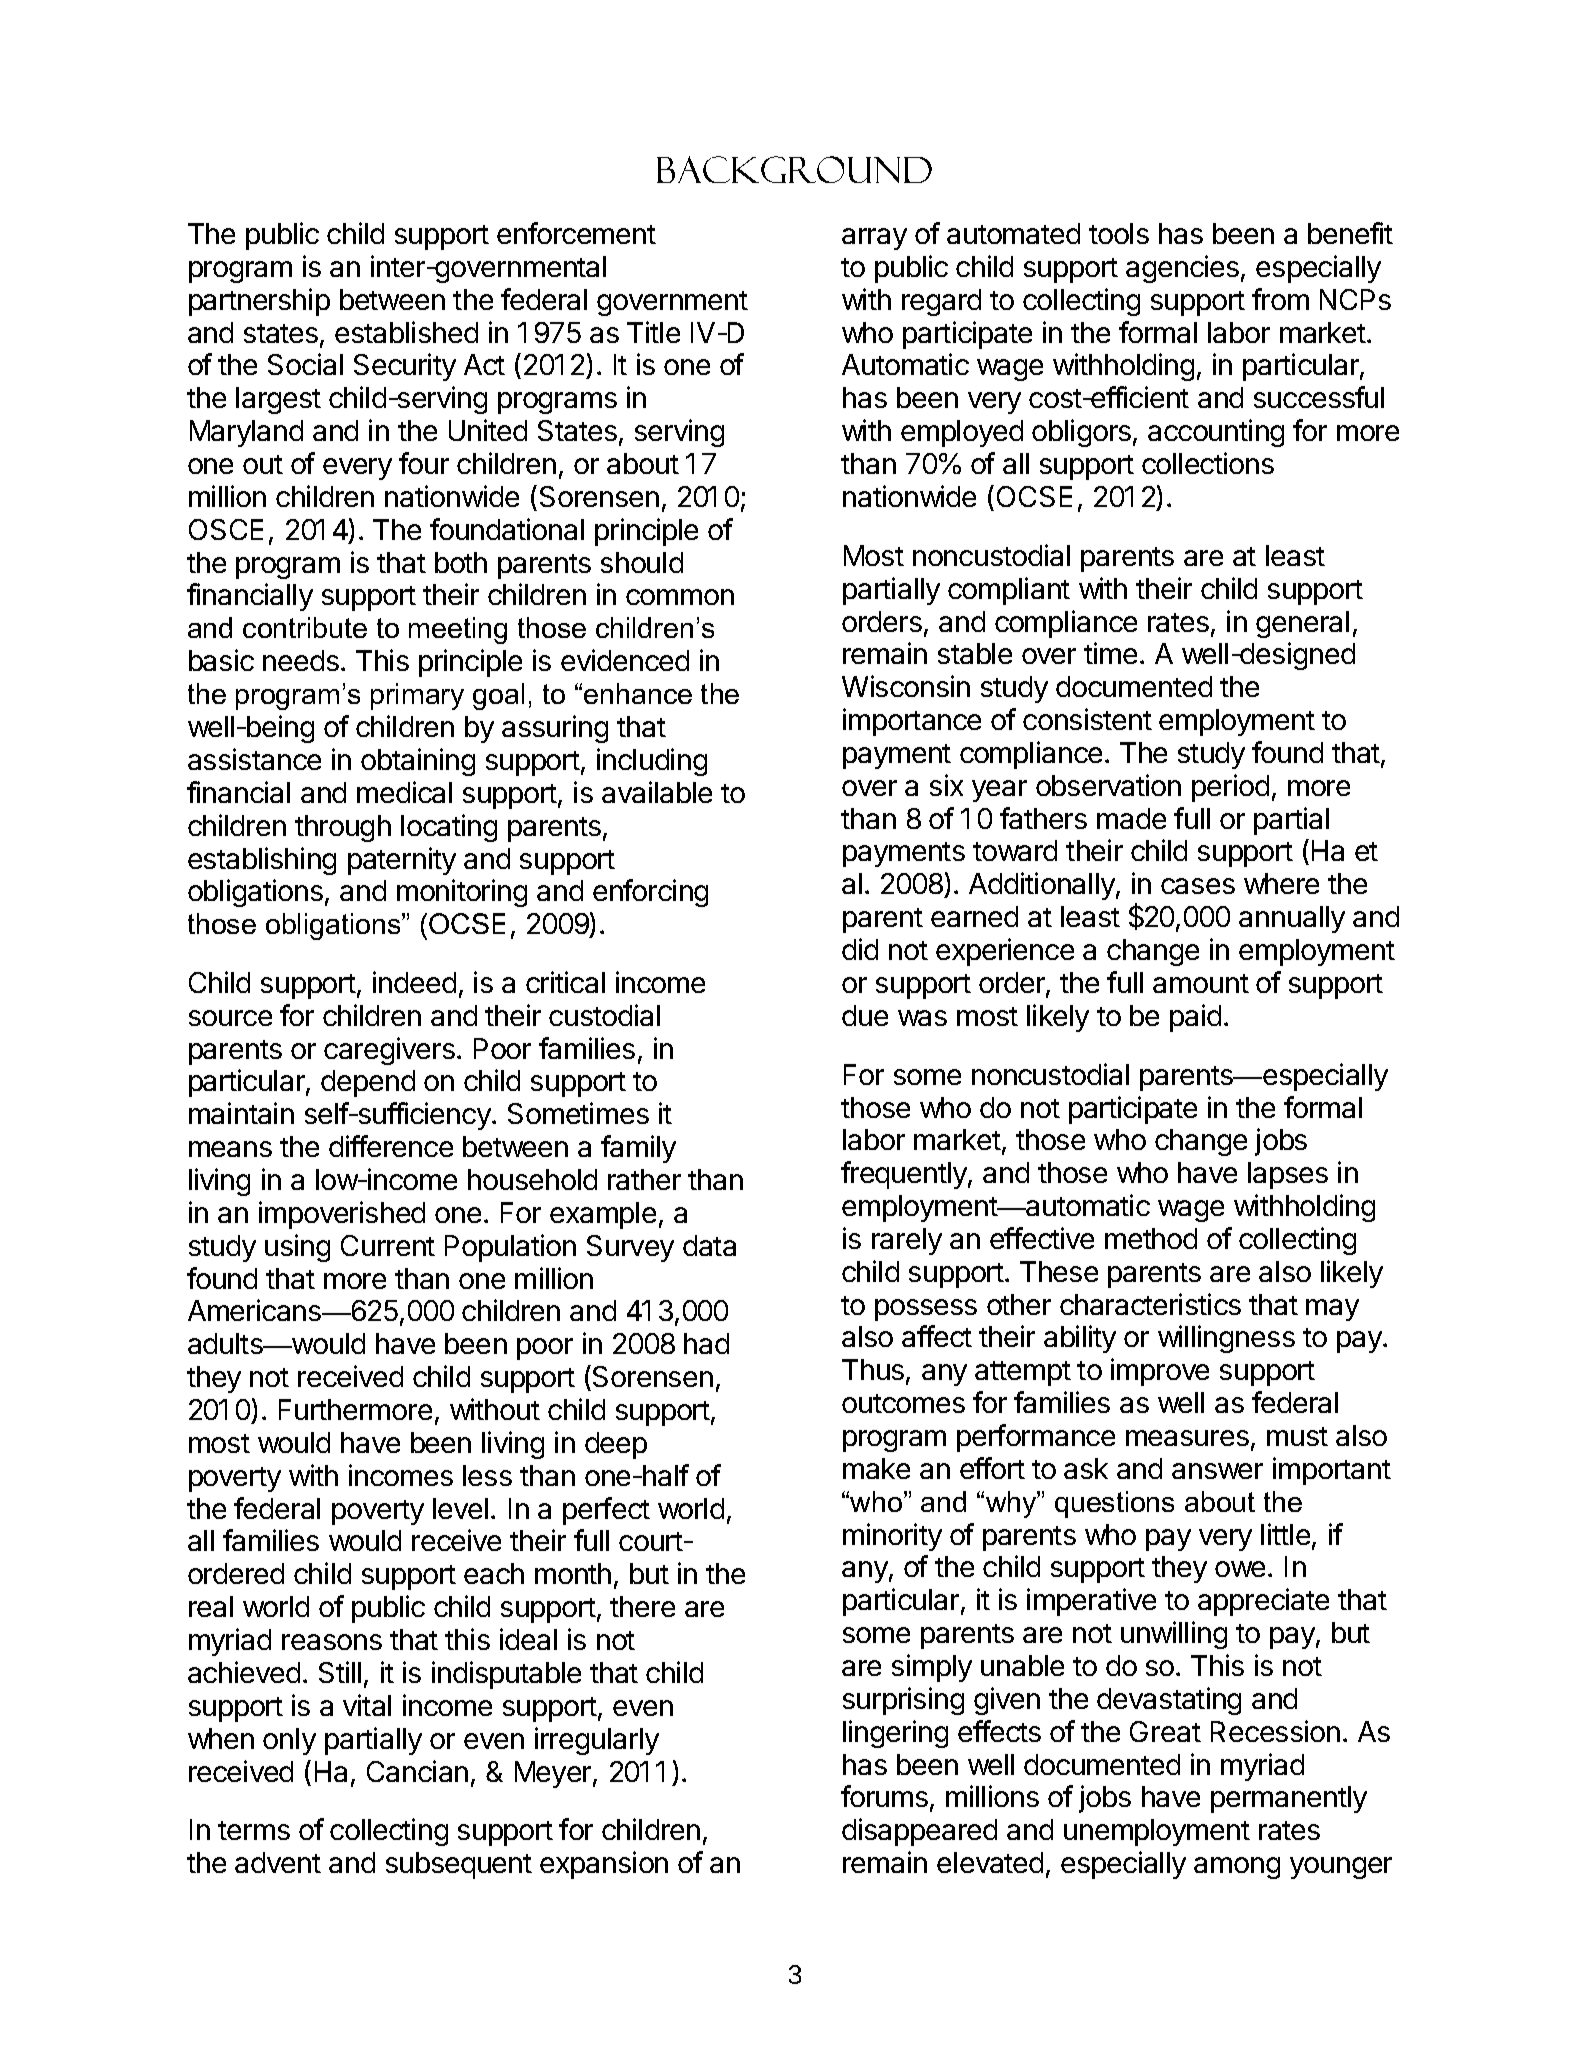 Image resolution: width=1589 pixels, height=2057 pixels. Describe the element at coordinates (418, 762) in the document. I see `obtaining` at that location.
